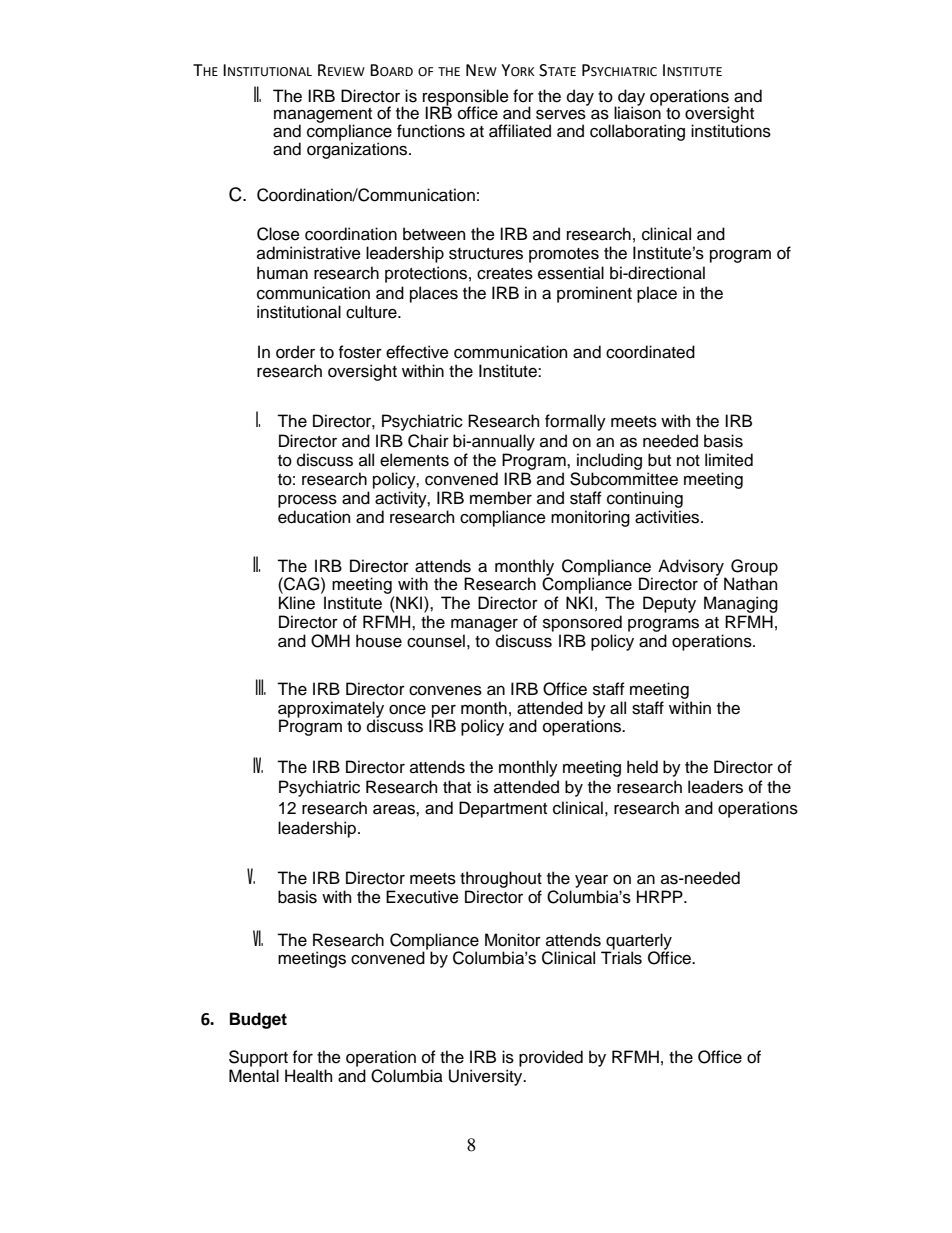  Describe the element at coordinates (650, 352) in the screenshot. I see `coordinated` at that location.
